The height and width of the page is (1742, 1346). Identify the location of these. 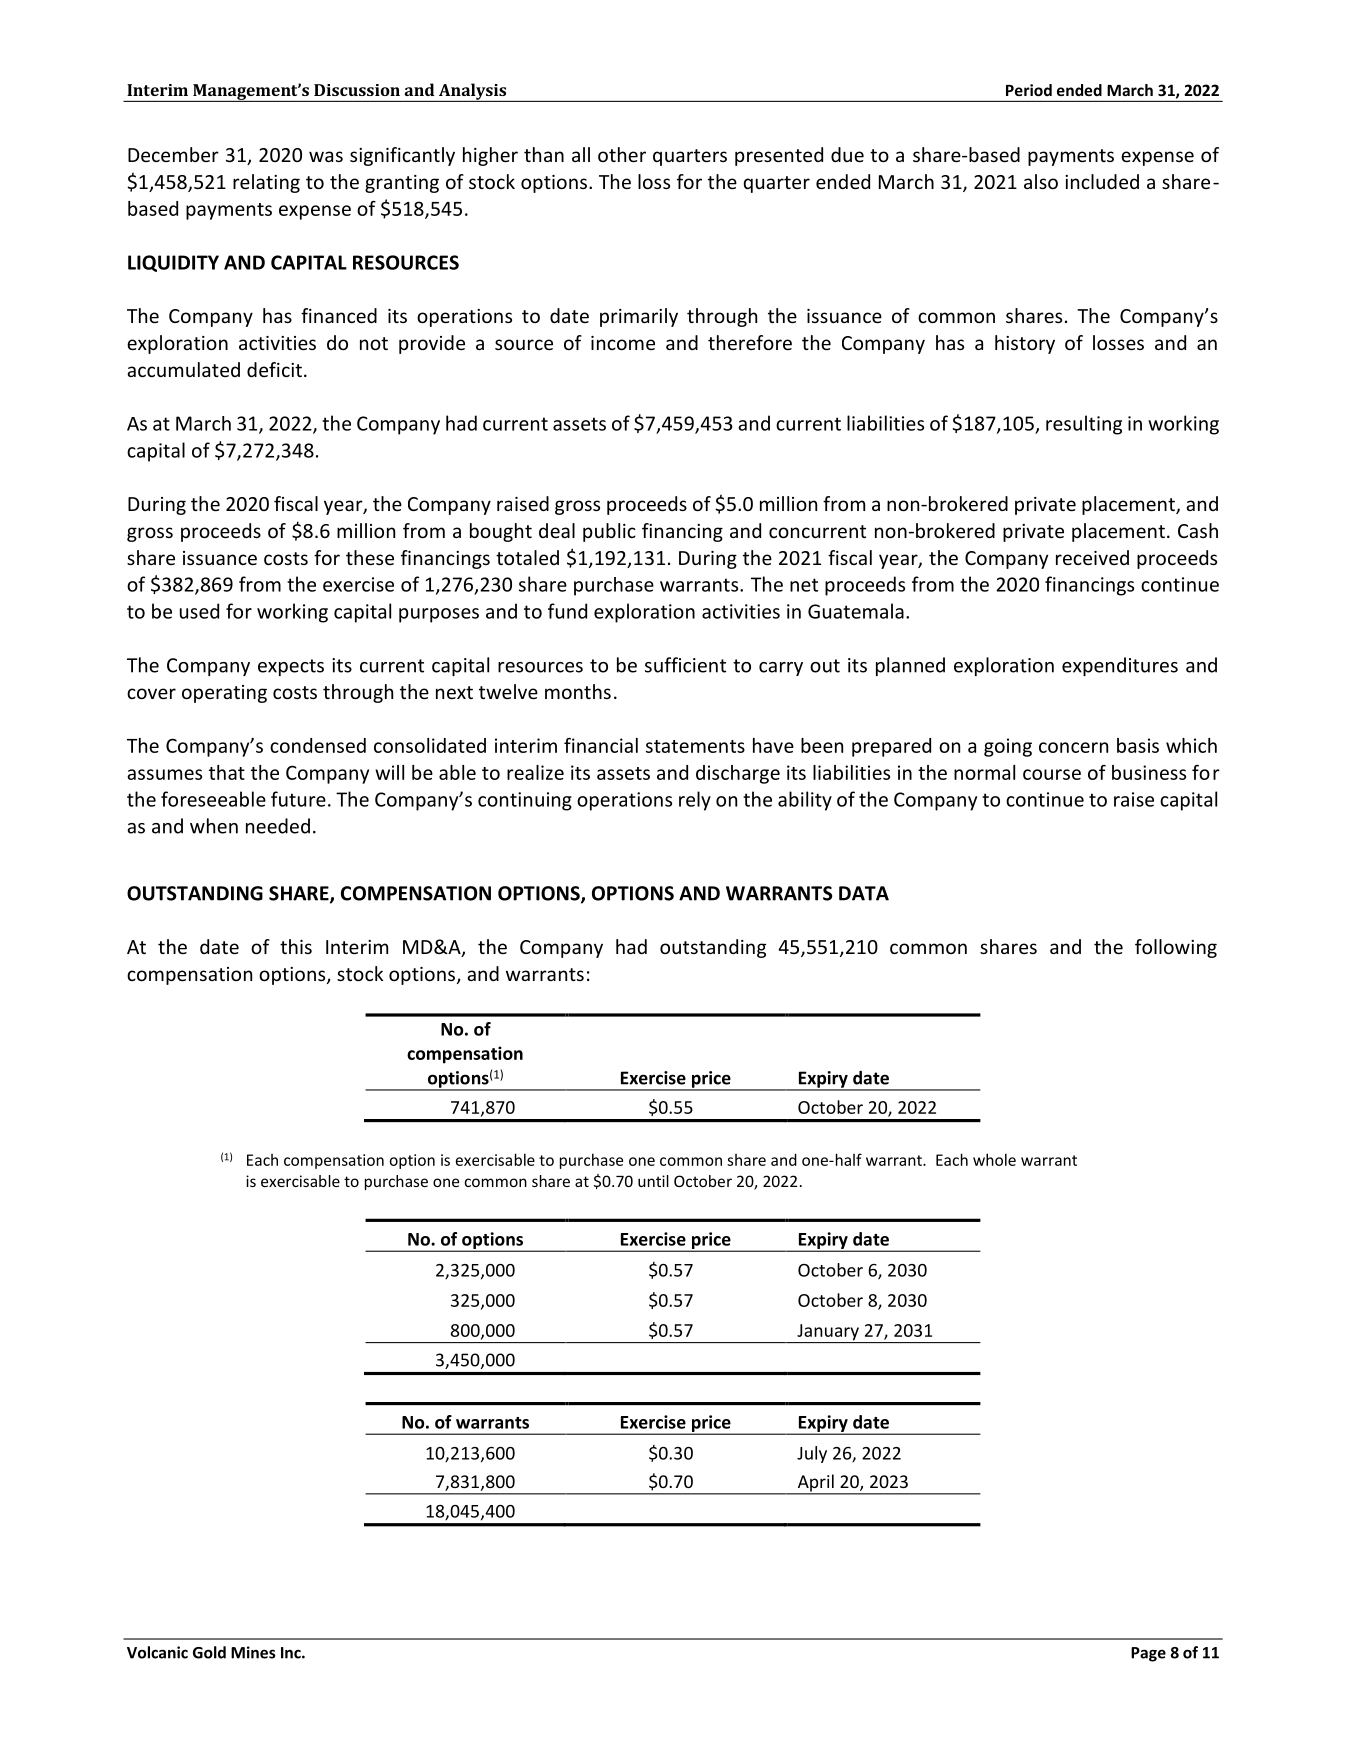
(370, 557).
